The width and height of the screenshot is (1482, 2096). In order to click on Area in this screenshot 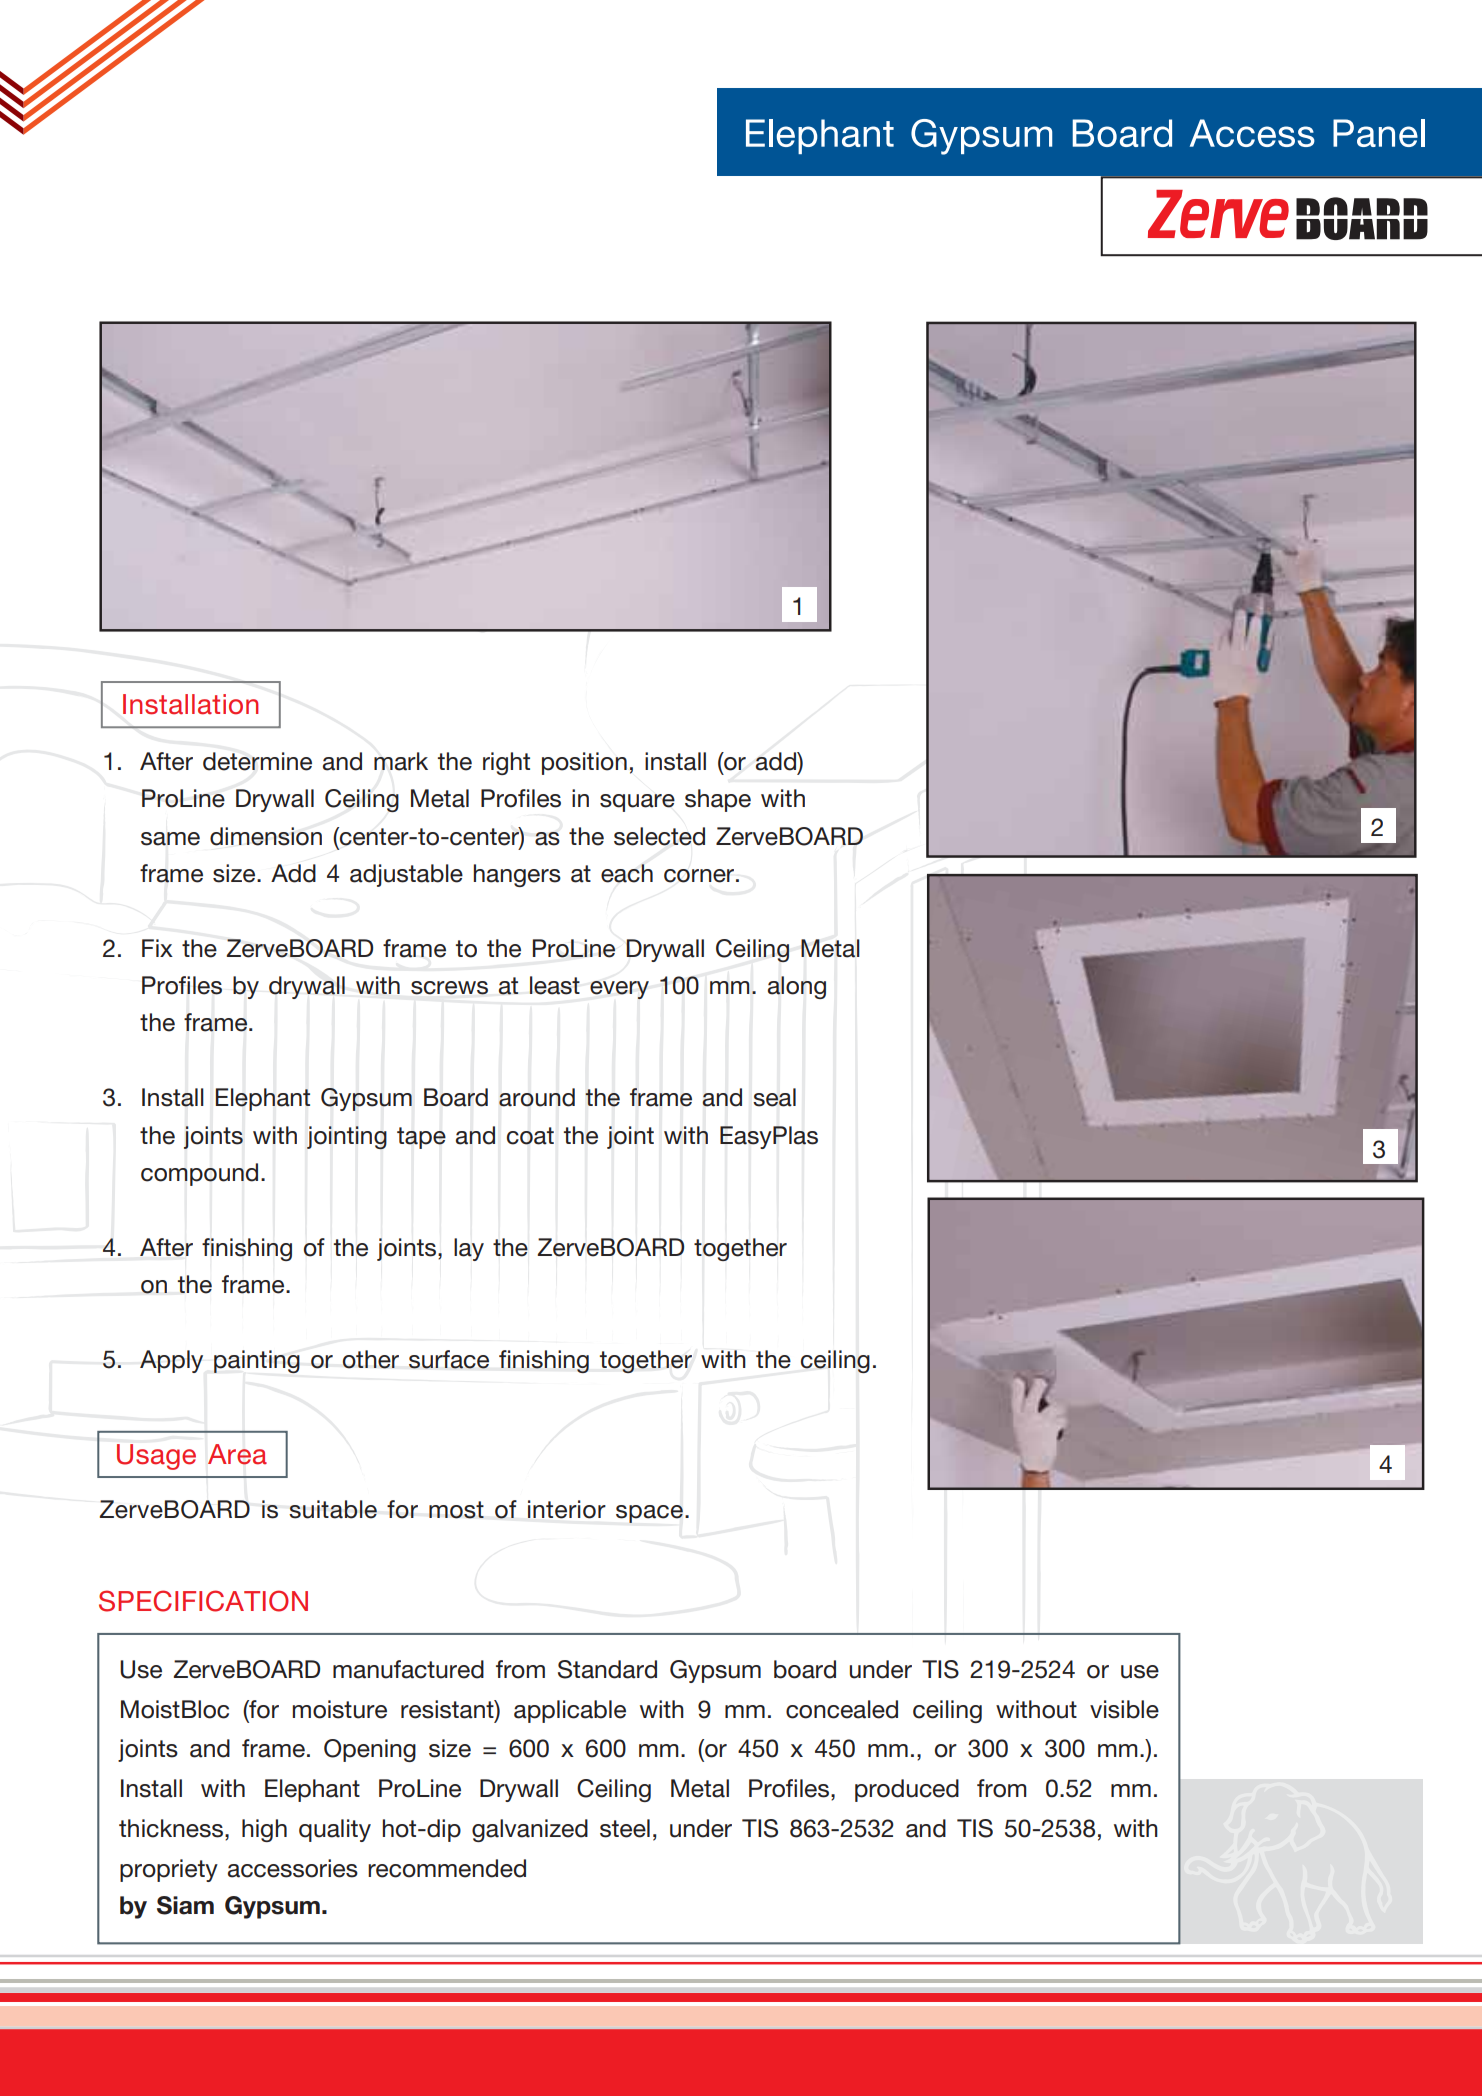, I will do `click(237, 1454)`.
